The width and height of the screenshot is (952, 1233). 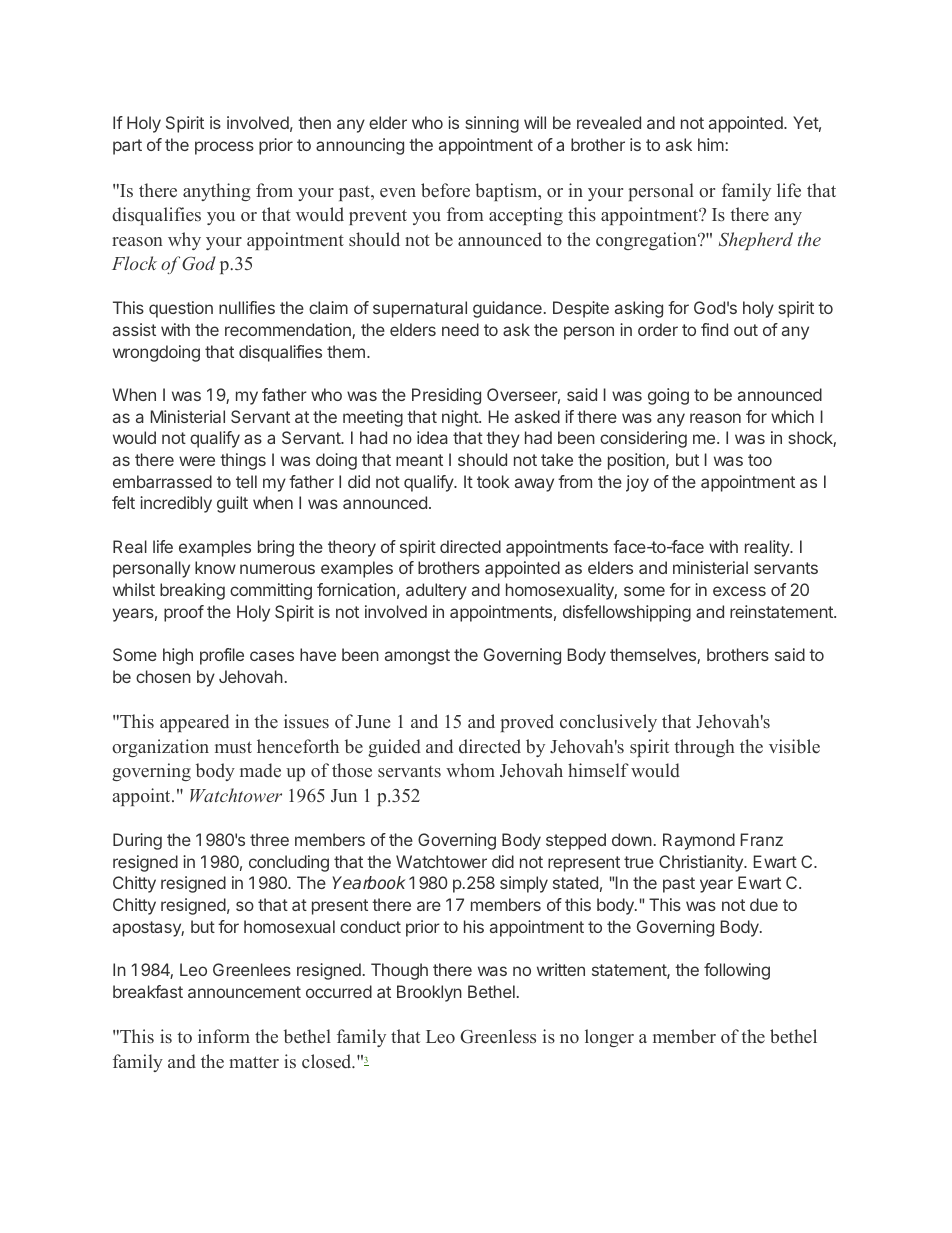 What do you see at coordinates (224, 148) in the screenshot?
I see `process` at bounding box center [224, 148].
